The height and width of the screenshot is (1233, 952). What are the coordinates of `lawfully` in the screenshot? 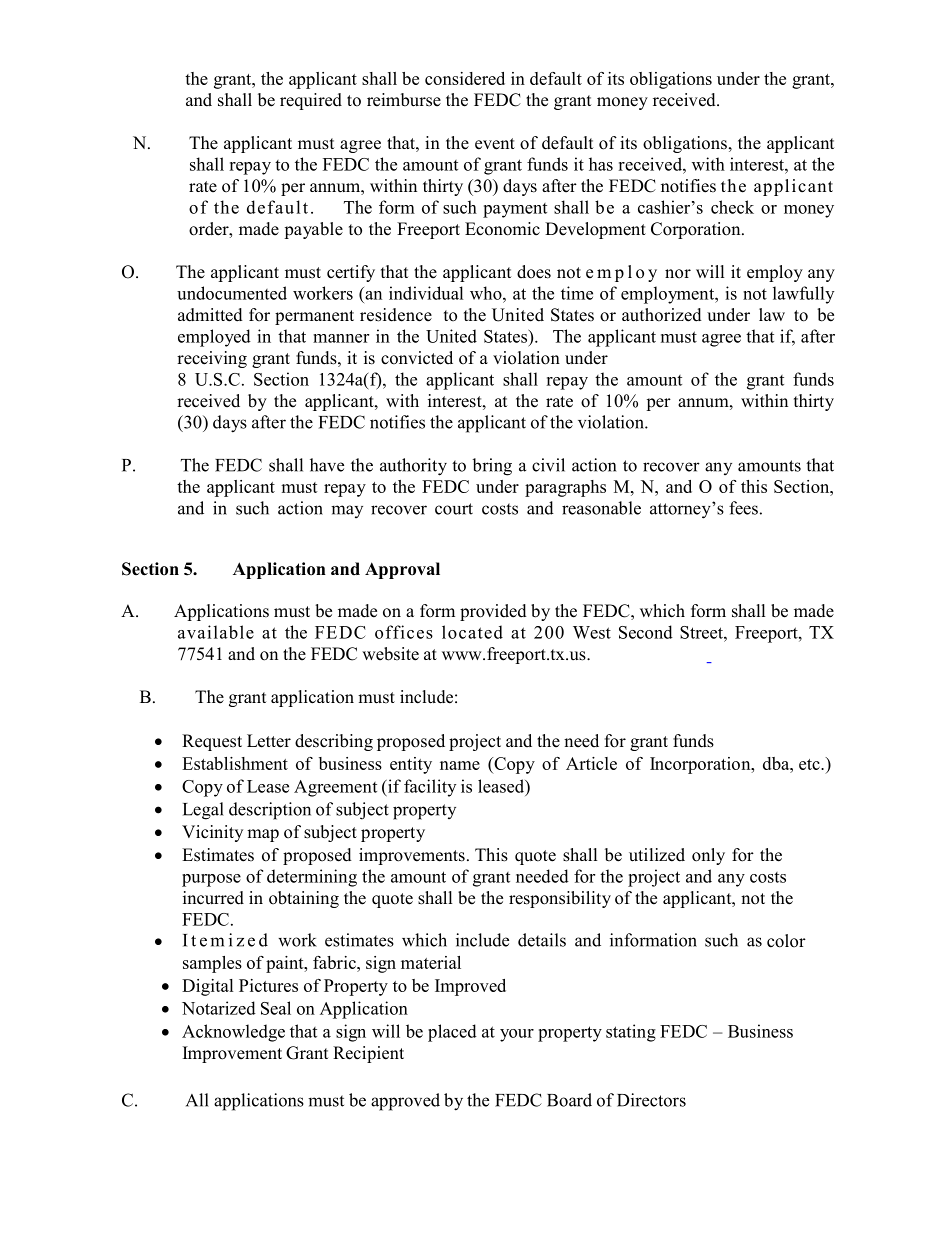 It's located at (803, 295).
